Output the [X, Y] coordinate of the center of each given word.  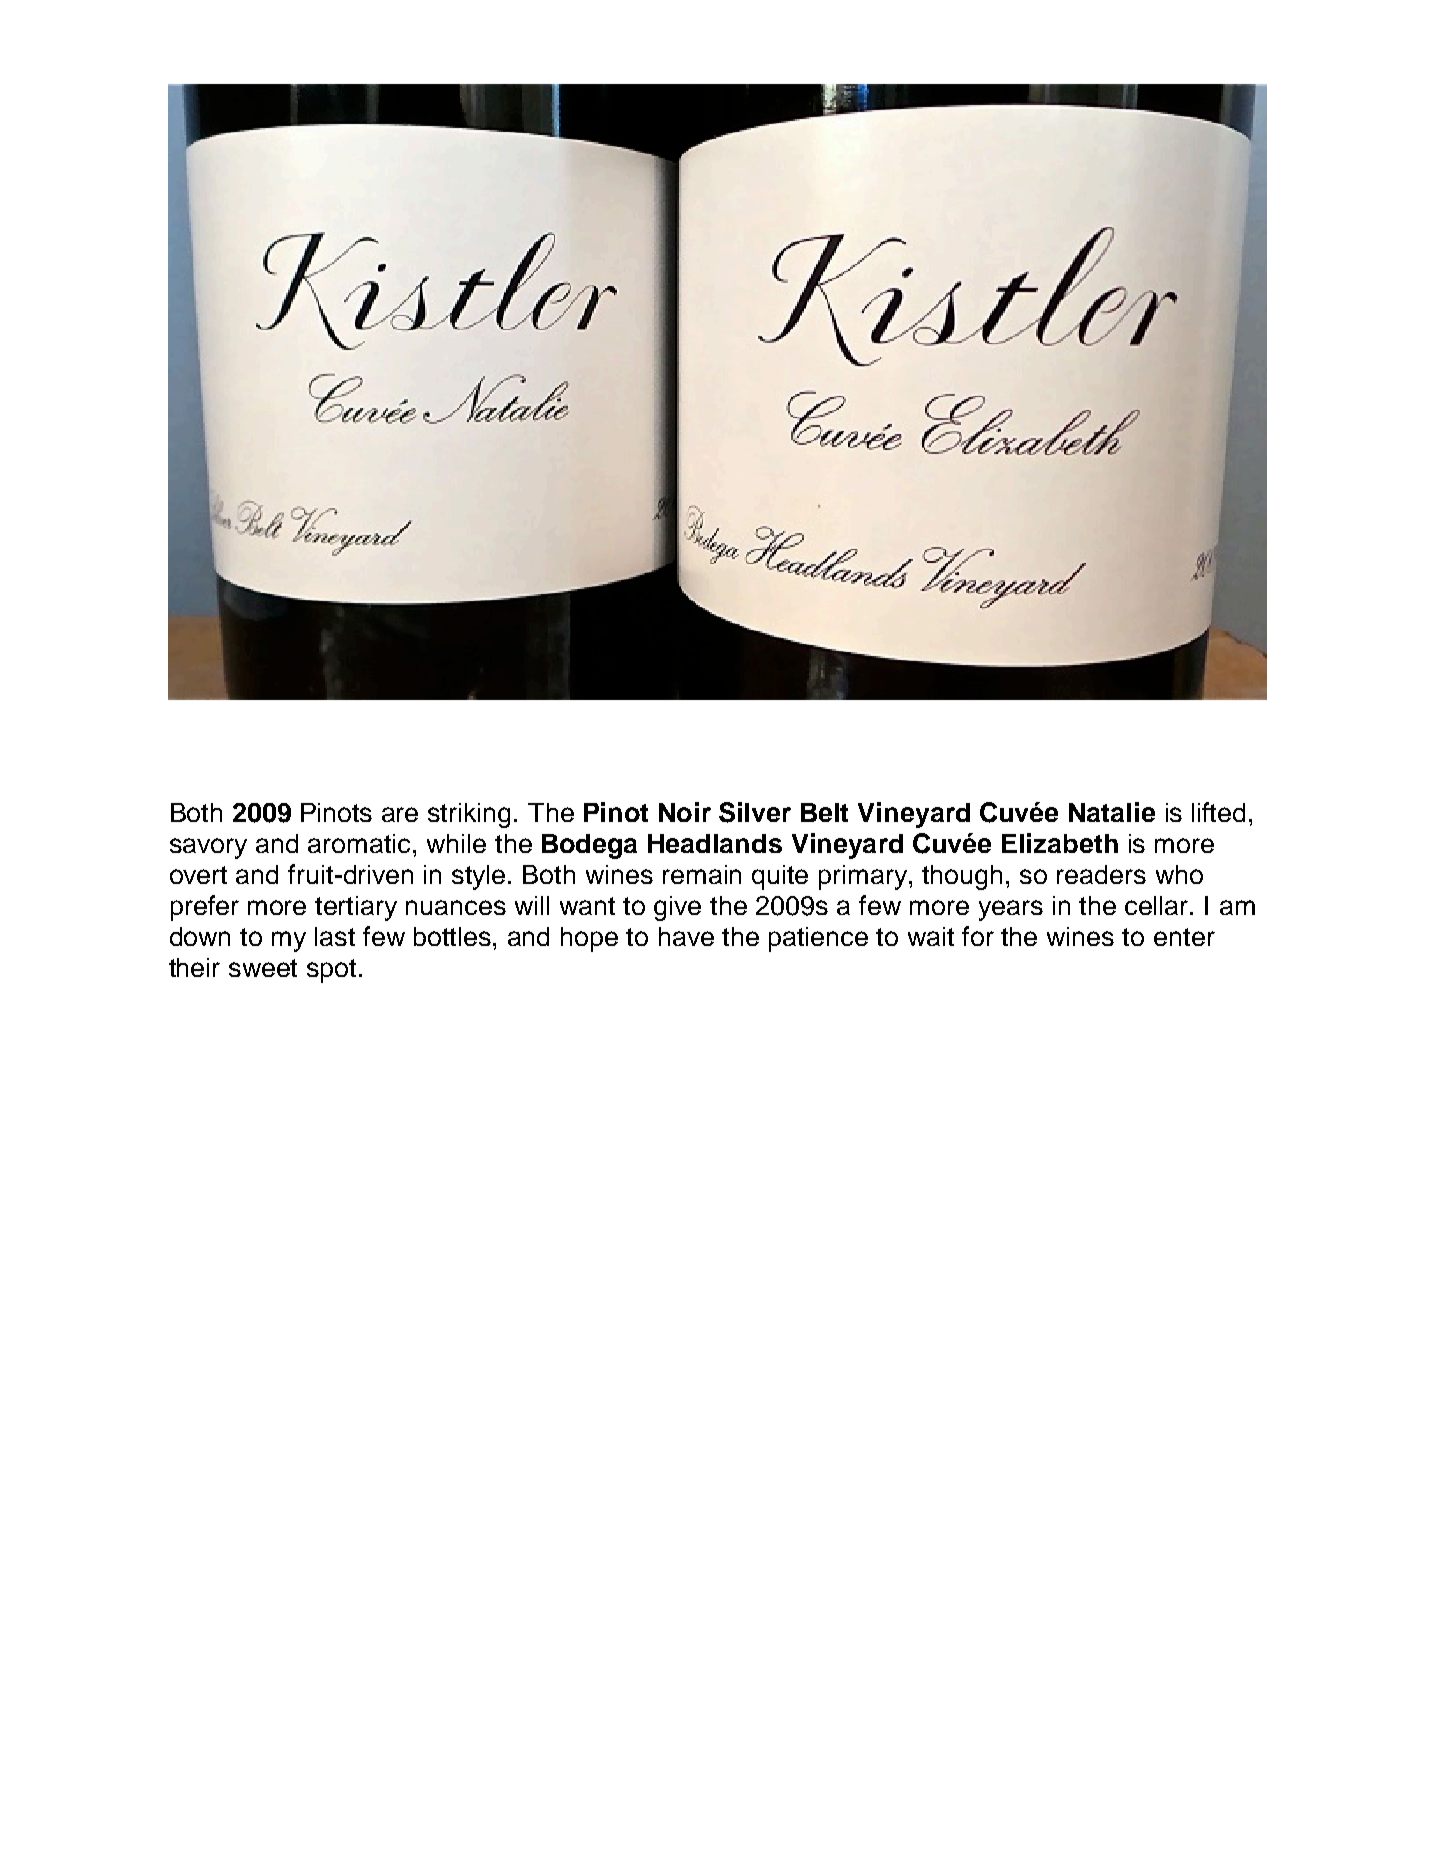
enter [1184, 937]
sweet [263, 968]
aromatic [361, 843]
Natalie [1112, 812]
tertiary [356, 908]
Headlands [715, 843]
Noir [685, 812]
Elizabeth [1060, 843]
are [400, 814]
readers [1101, 874]
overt [198, 875]
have [686, 936]
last [335, 936]
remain [702, 874]
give [677, 908]
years [1011, 910]
